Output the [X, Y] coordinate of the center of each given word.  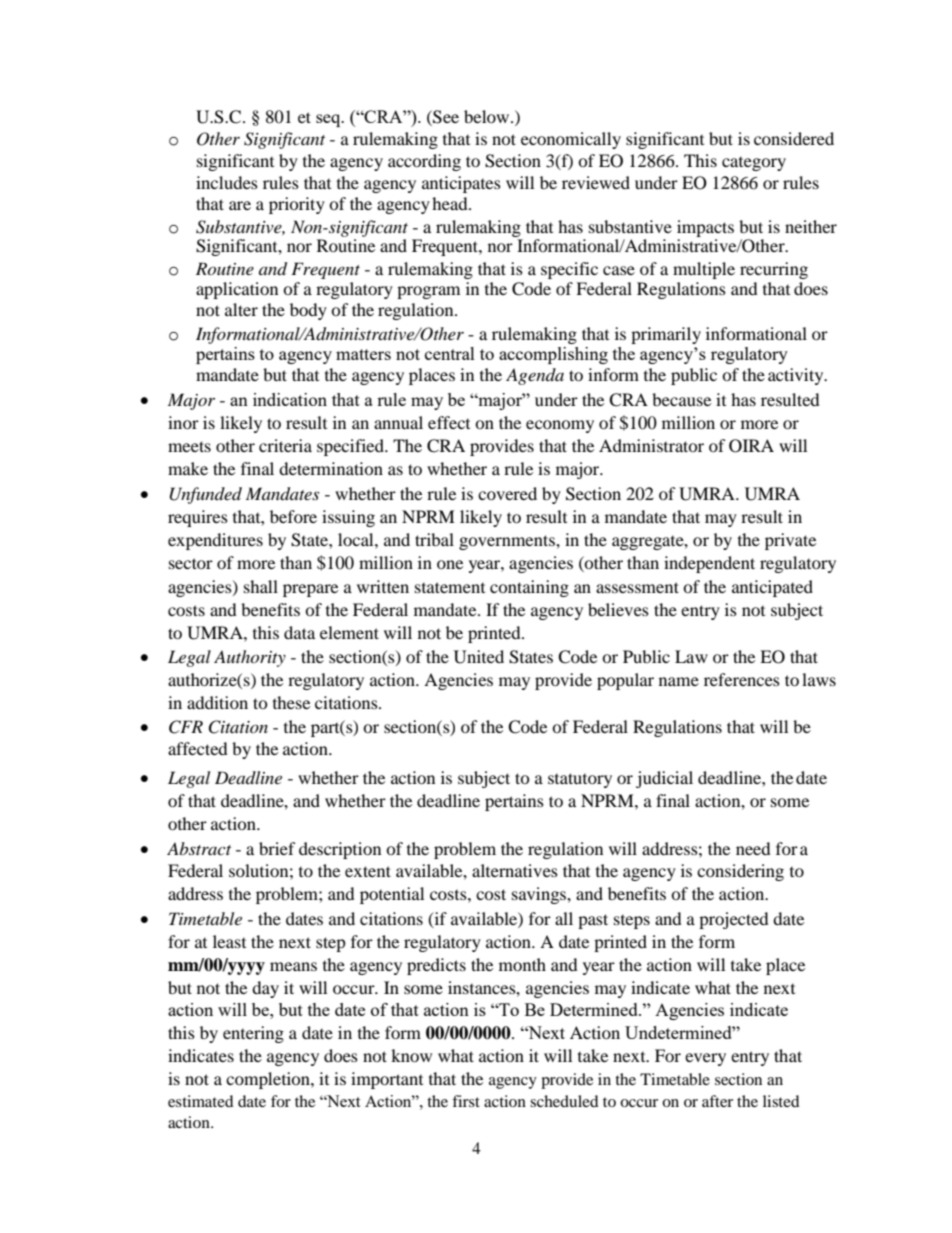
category [754, 164]
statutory [580, 780]
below [488, 116]
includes [227, 182]
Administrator [651, 445]
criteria [285, 445]
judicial [664, 779]
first [466, 1101]
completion [269, 1080]
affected [198, 748]
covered [507, 493]
